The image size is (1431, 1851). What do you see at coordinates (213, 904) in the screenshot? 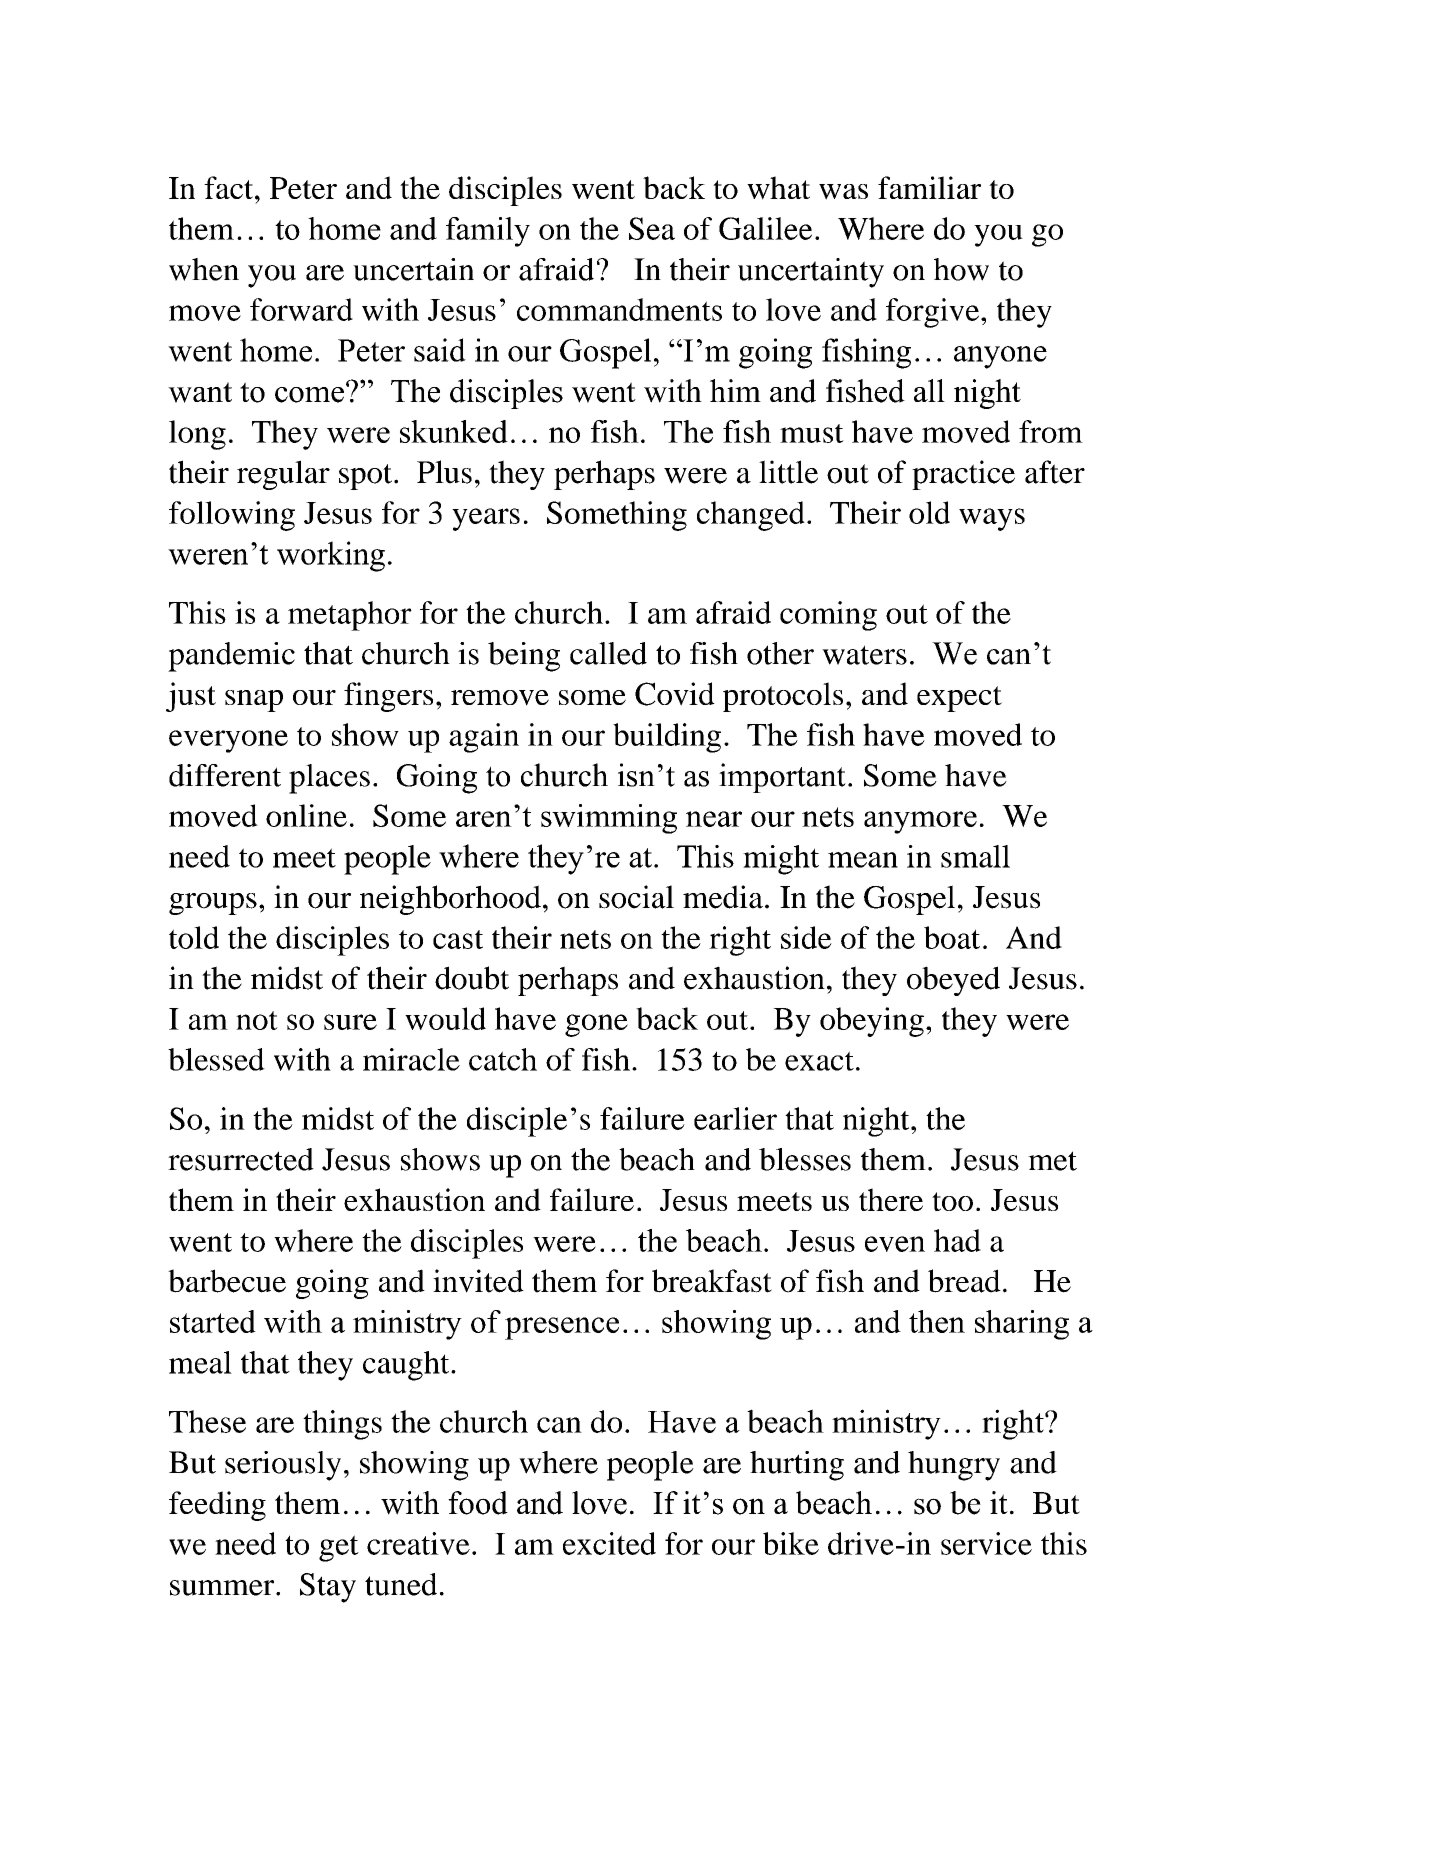
I see `groups` at bounding box center [213, 904].
